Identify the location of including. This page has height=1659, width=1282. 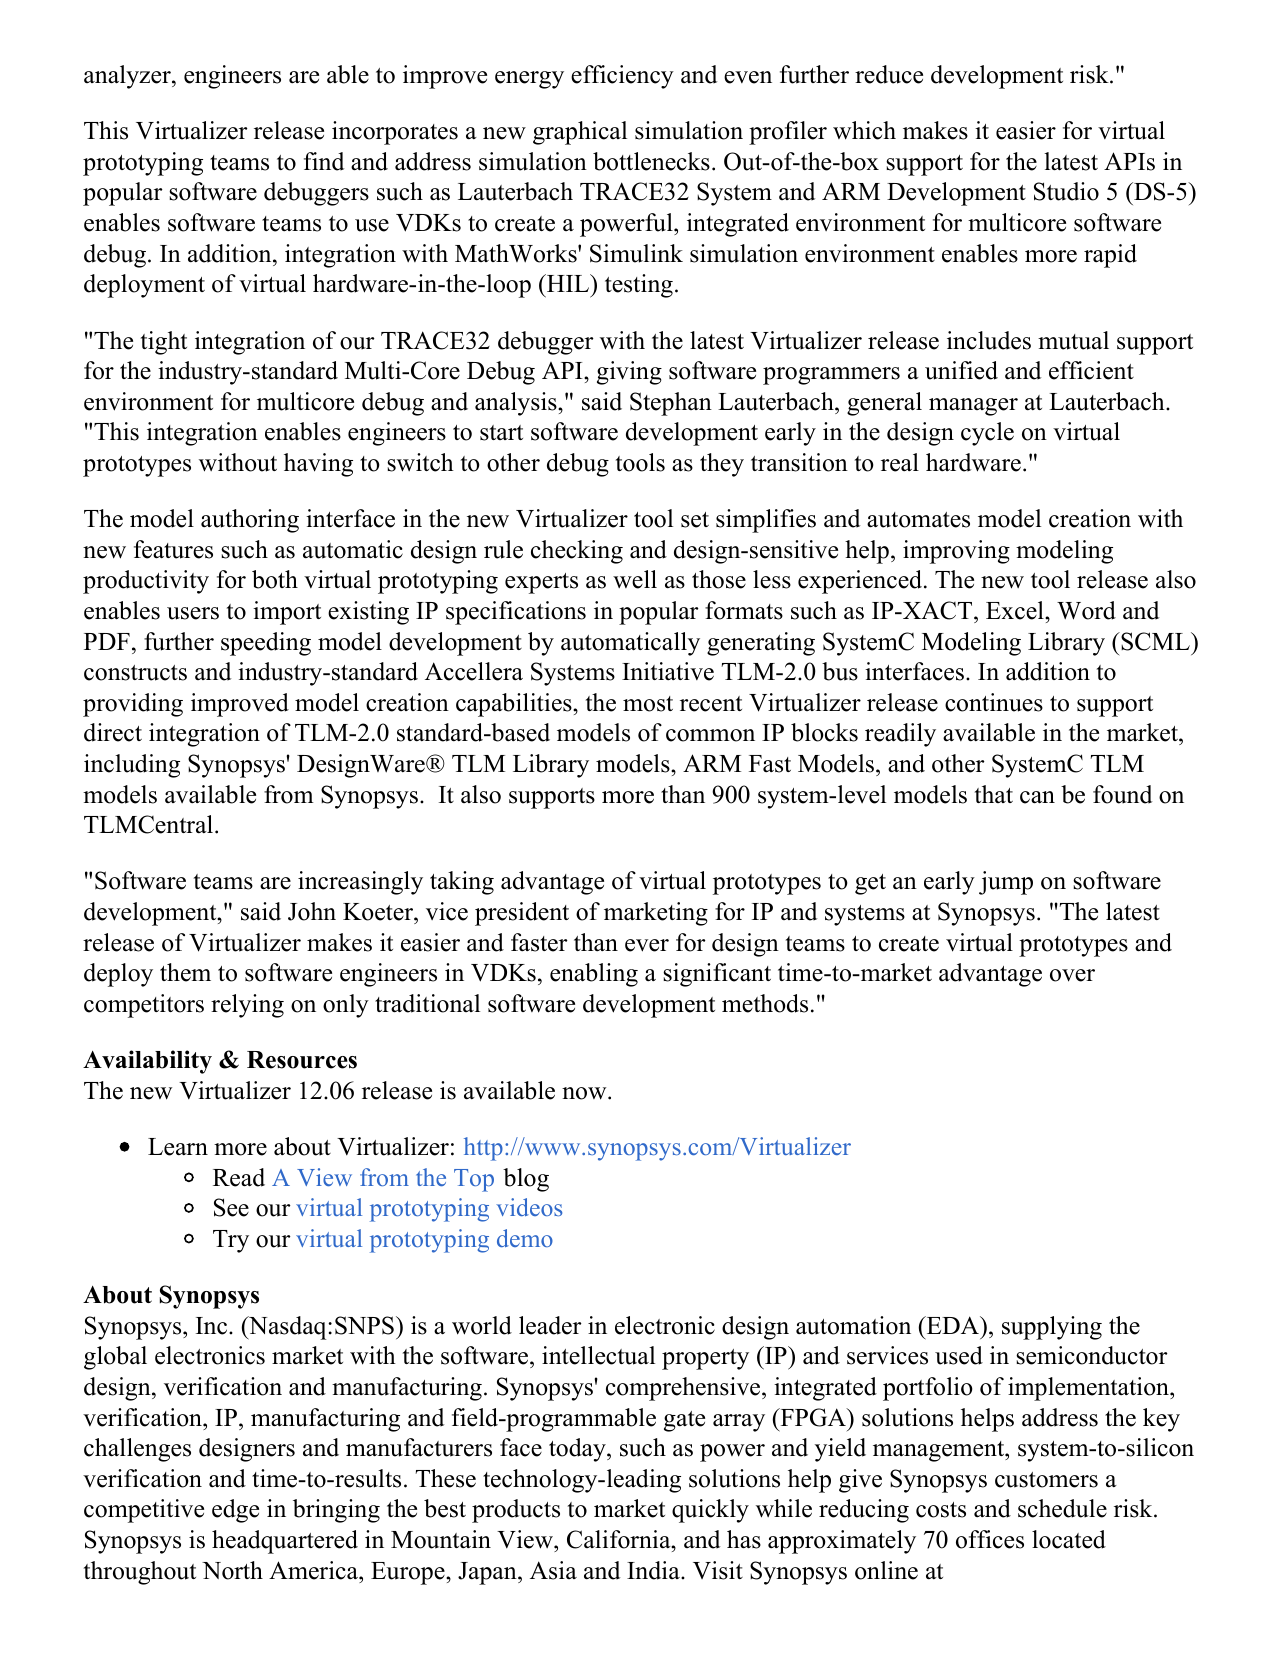
(132, 766).
